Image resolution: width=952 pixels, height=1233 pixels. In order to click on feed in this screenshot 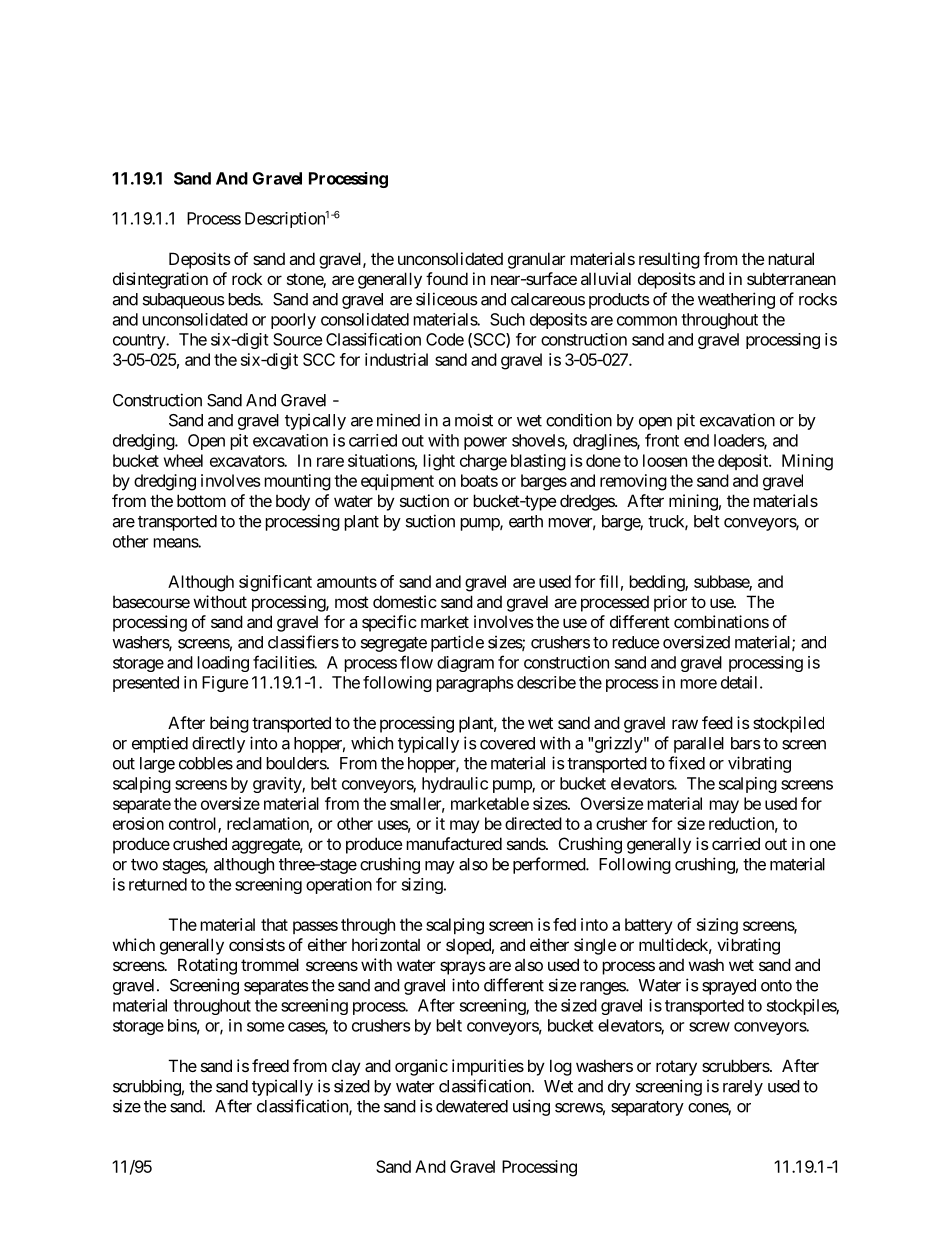, I will do `click(717, 722)`.
